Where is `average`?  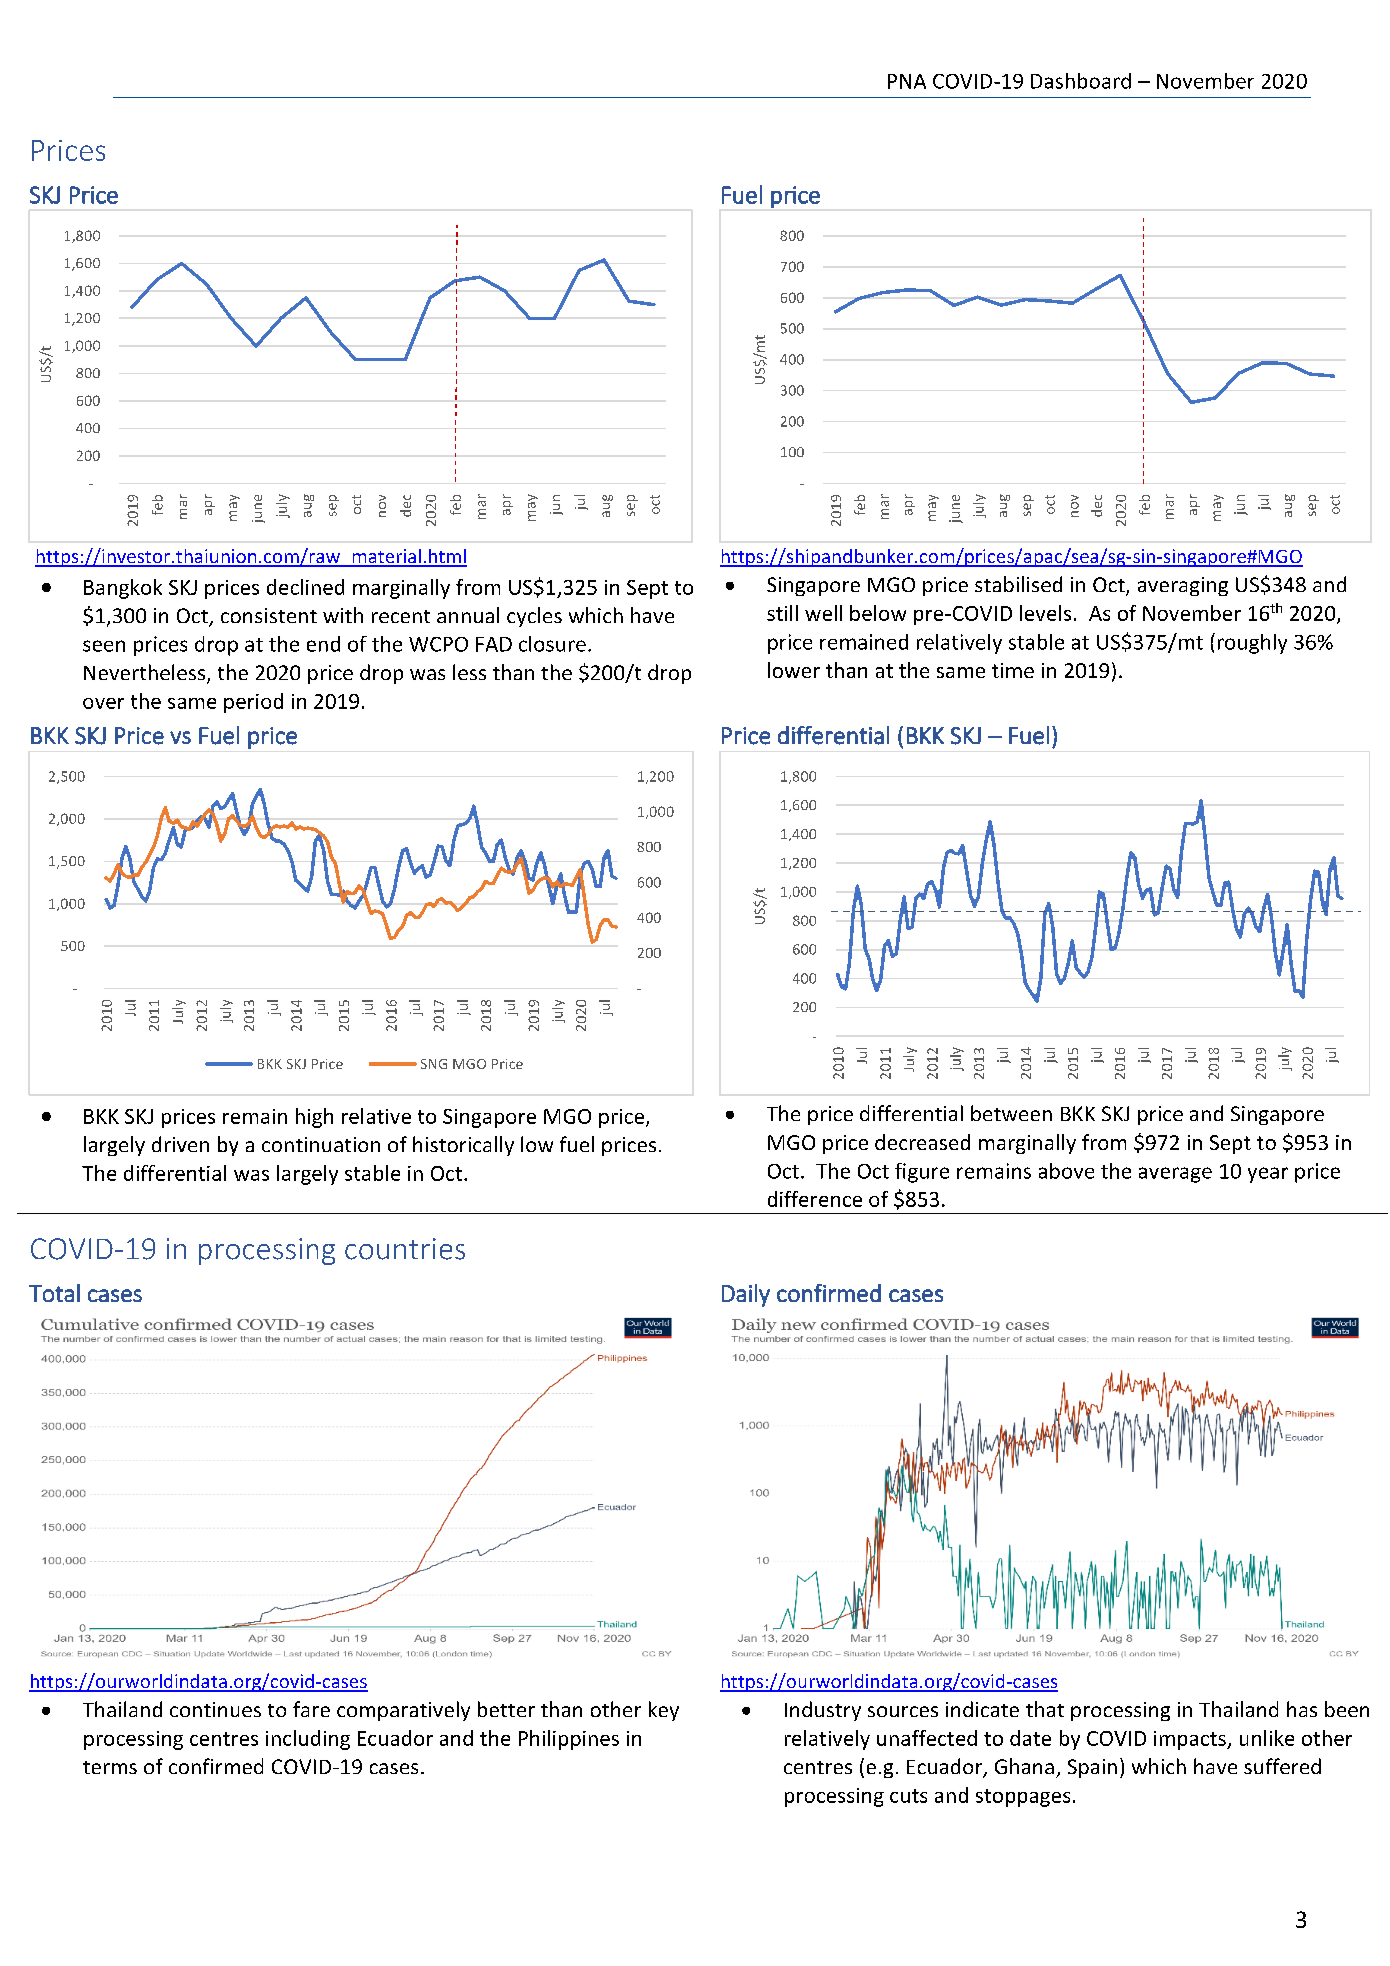
average is located at coordinates (1175, 1175).
